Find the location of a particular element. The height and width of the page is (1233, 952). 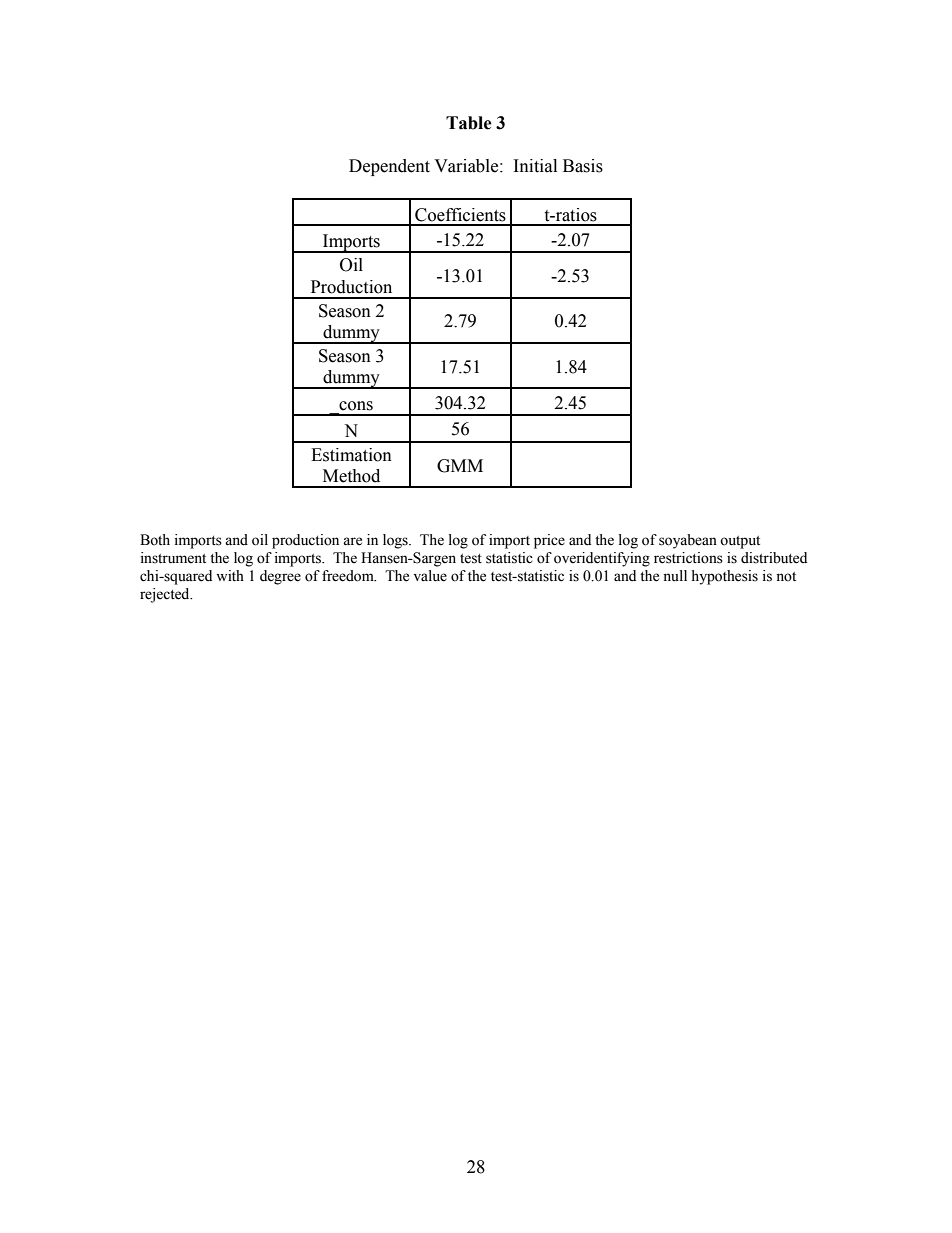

Table is located at coordinates (469, 123).
